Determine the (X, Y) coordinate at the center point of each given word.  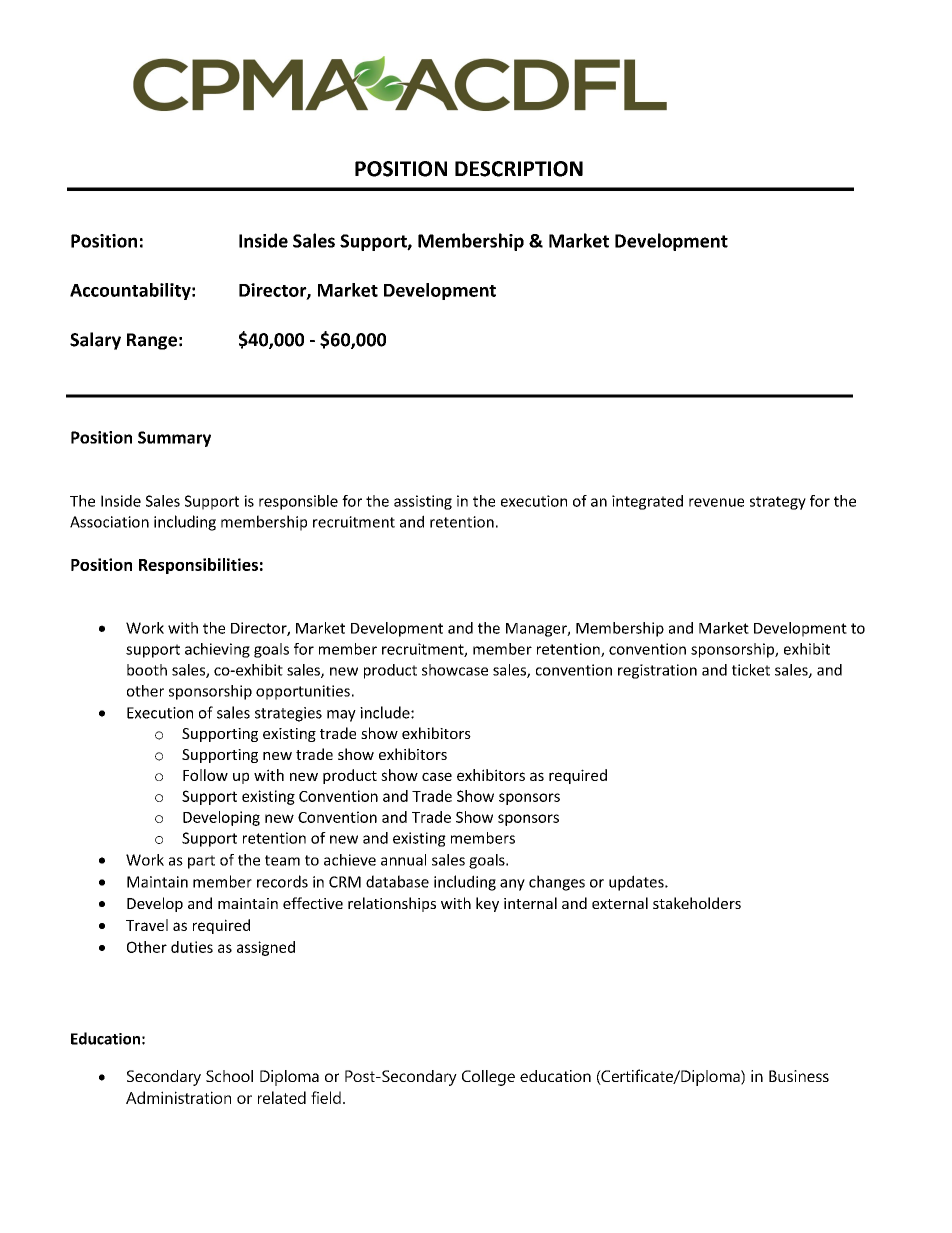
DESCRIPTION (519, 169)
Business (799, 1076)
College (488, 1078)
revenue (716, 502)
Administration (178, 1097)
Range (152, 341)
